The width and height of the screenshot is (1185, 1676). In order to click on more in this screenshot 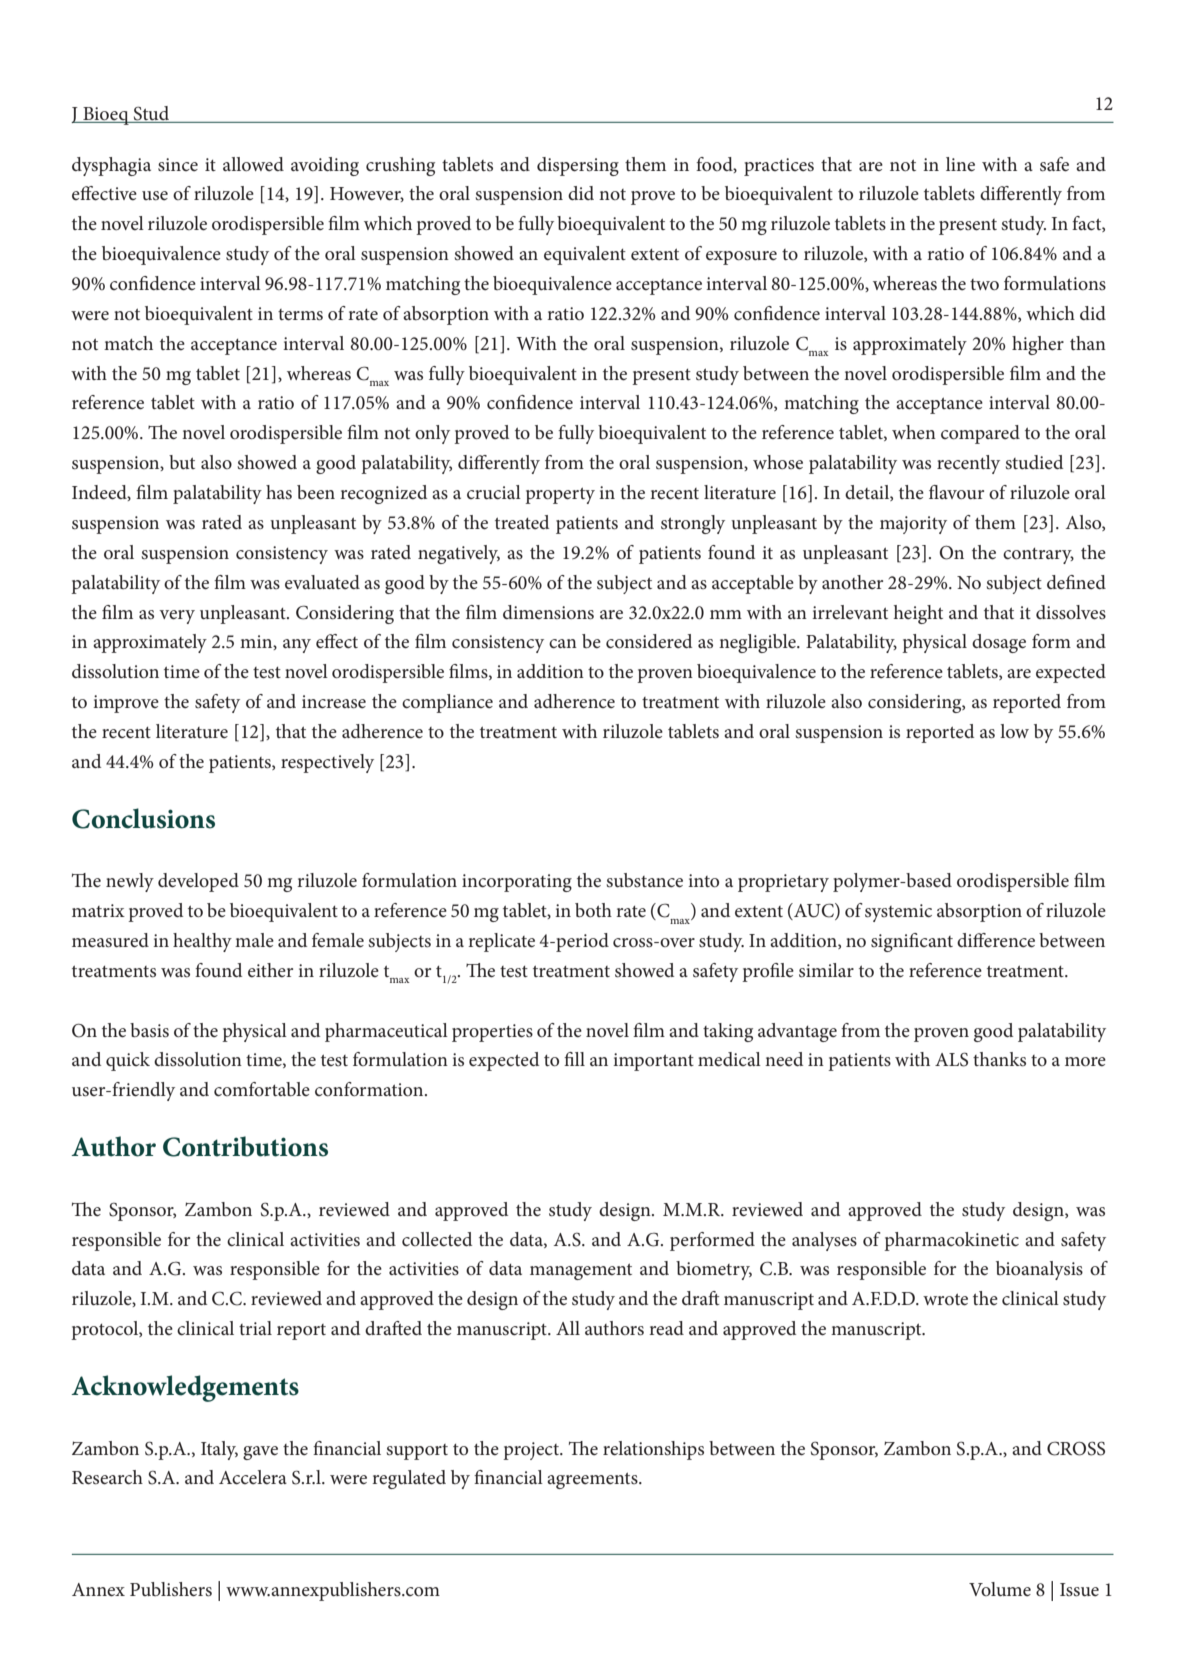, I will do `click(1085, 1061)`.
